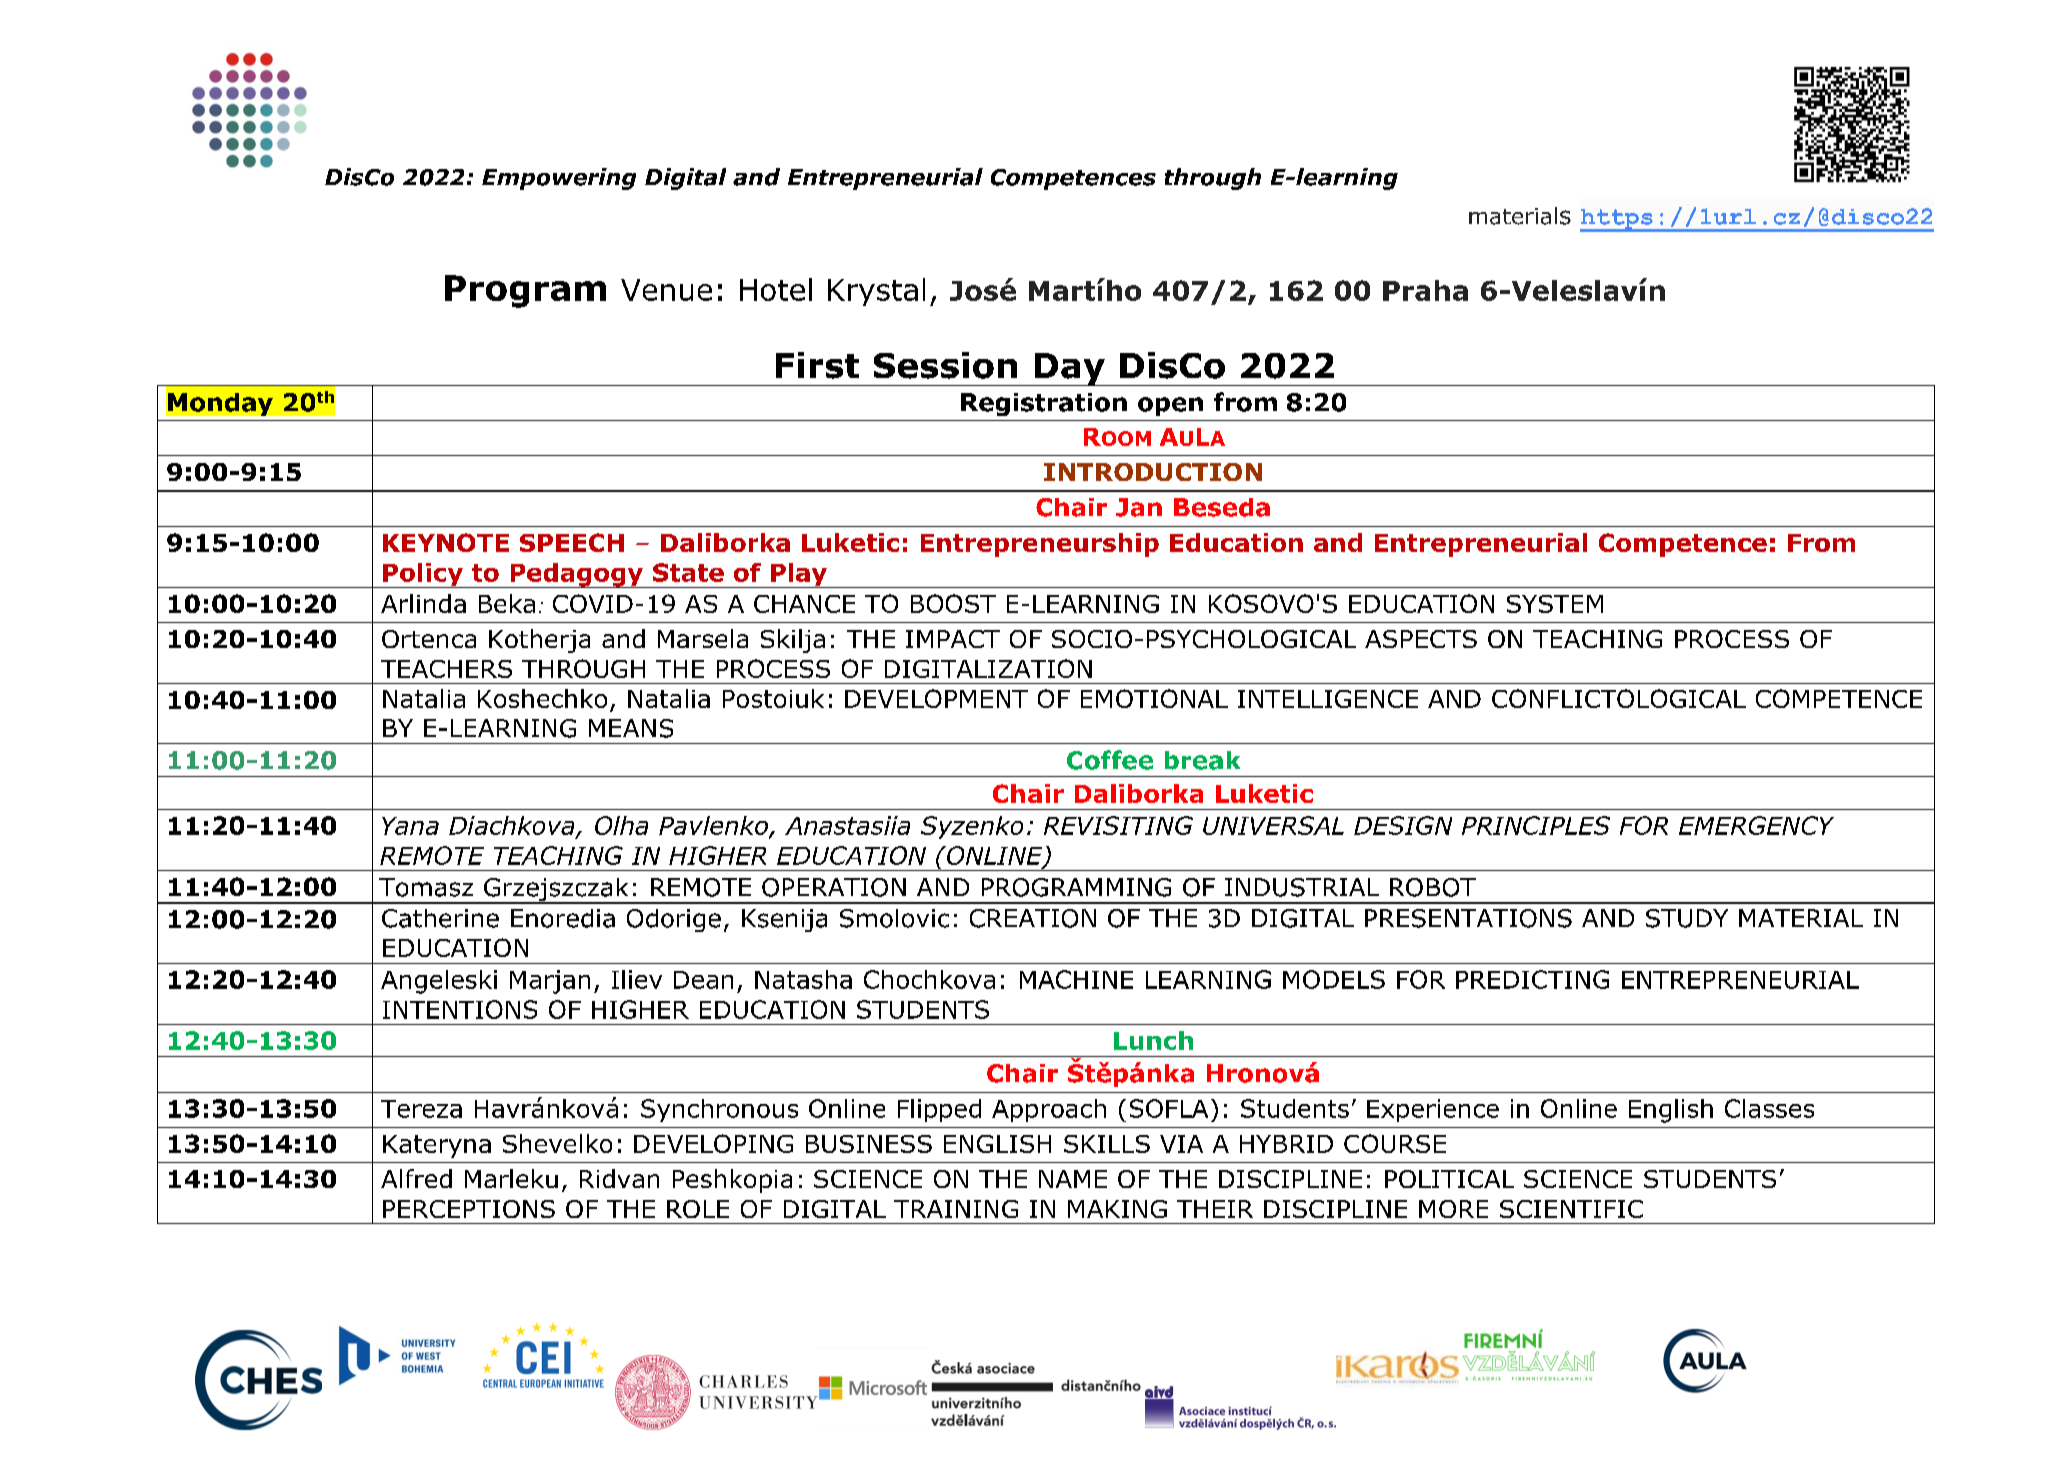 Image resolution: width=2070 pixels, height=1464 pixels. I want to click on open, so click(1170, 406).
